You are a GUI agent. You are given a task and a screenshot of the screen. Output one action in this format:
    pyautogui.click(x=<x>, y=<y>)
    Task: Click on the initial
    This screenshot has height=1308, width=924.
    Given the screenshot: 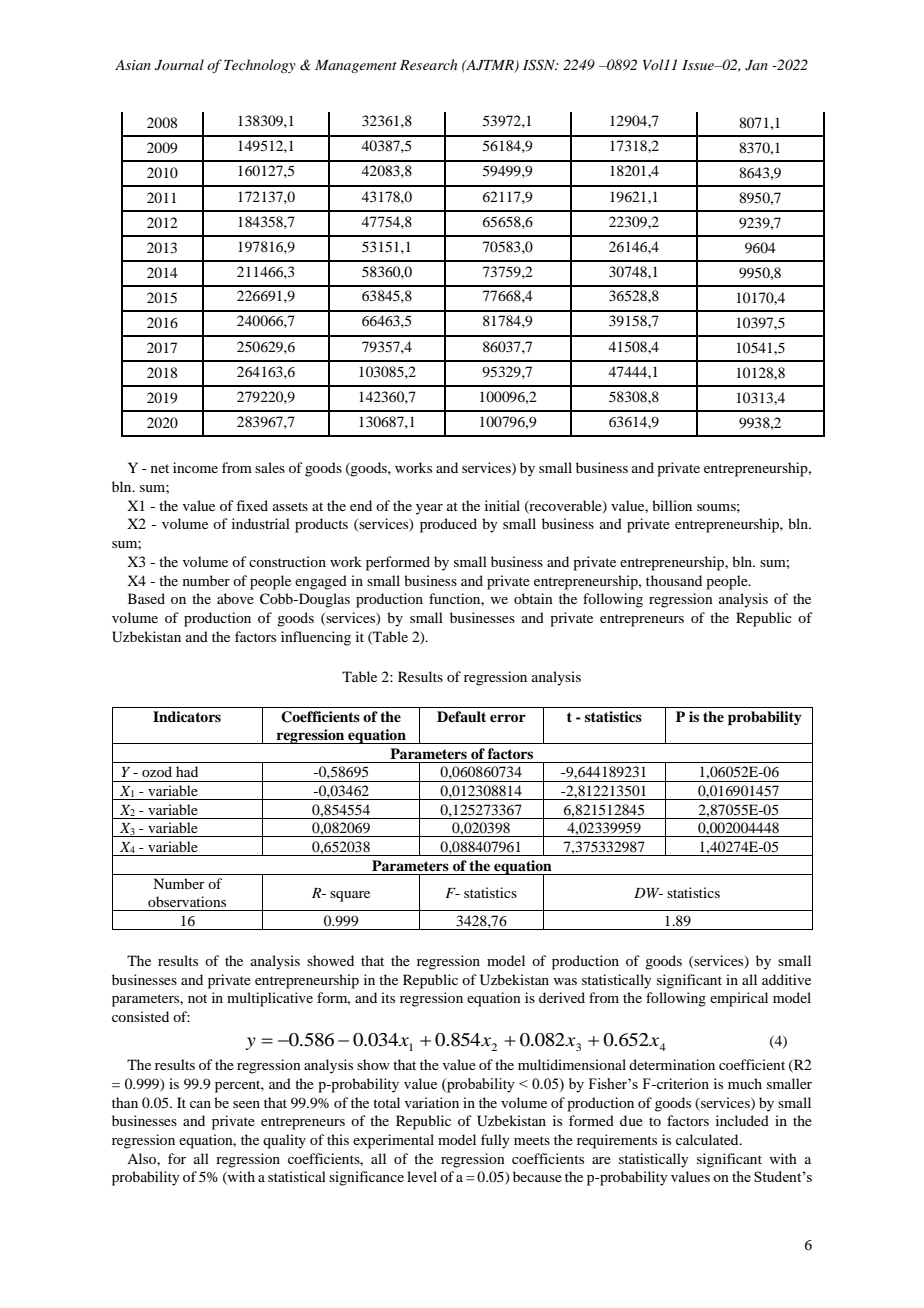 What is the action you would take?
    pyautogui.click(x=502, y=505)
